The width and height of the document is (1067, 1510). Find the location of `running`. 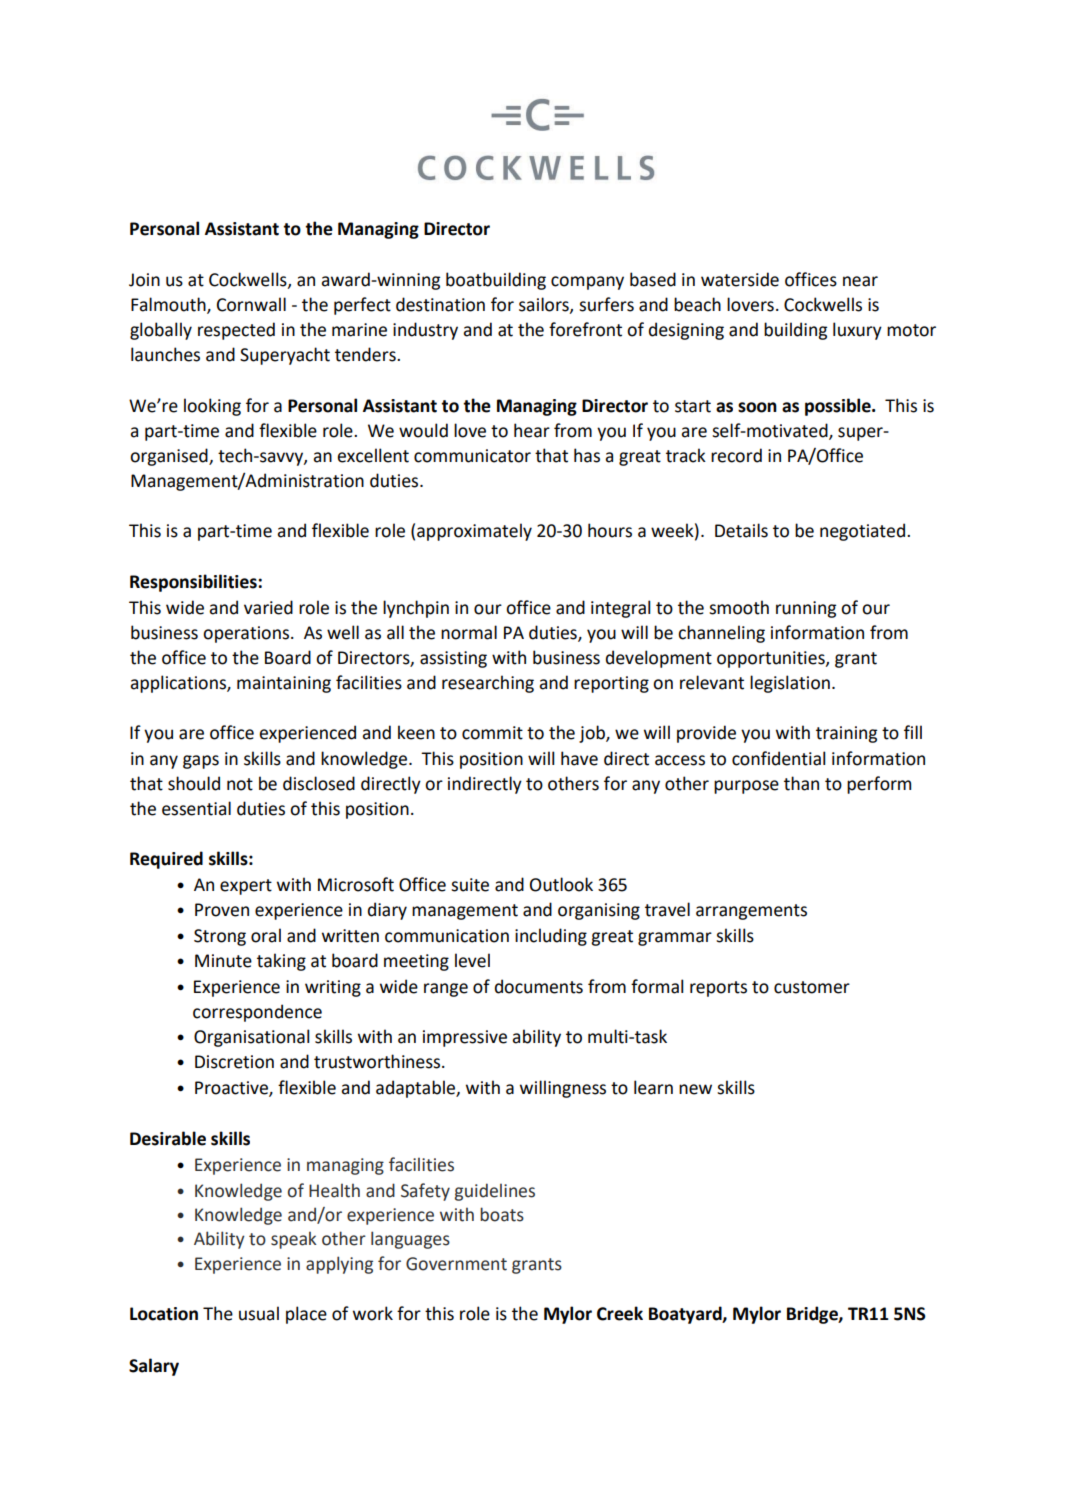

running is located at coordinates (806, 609).
